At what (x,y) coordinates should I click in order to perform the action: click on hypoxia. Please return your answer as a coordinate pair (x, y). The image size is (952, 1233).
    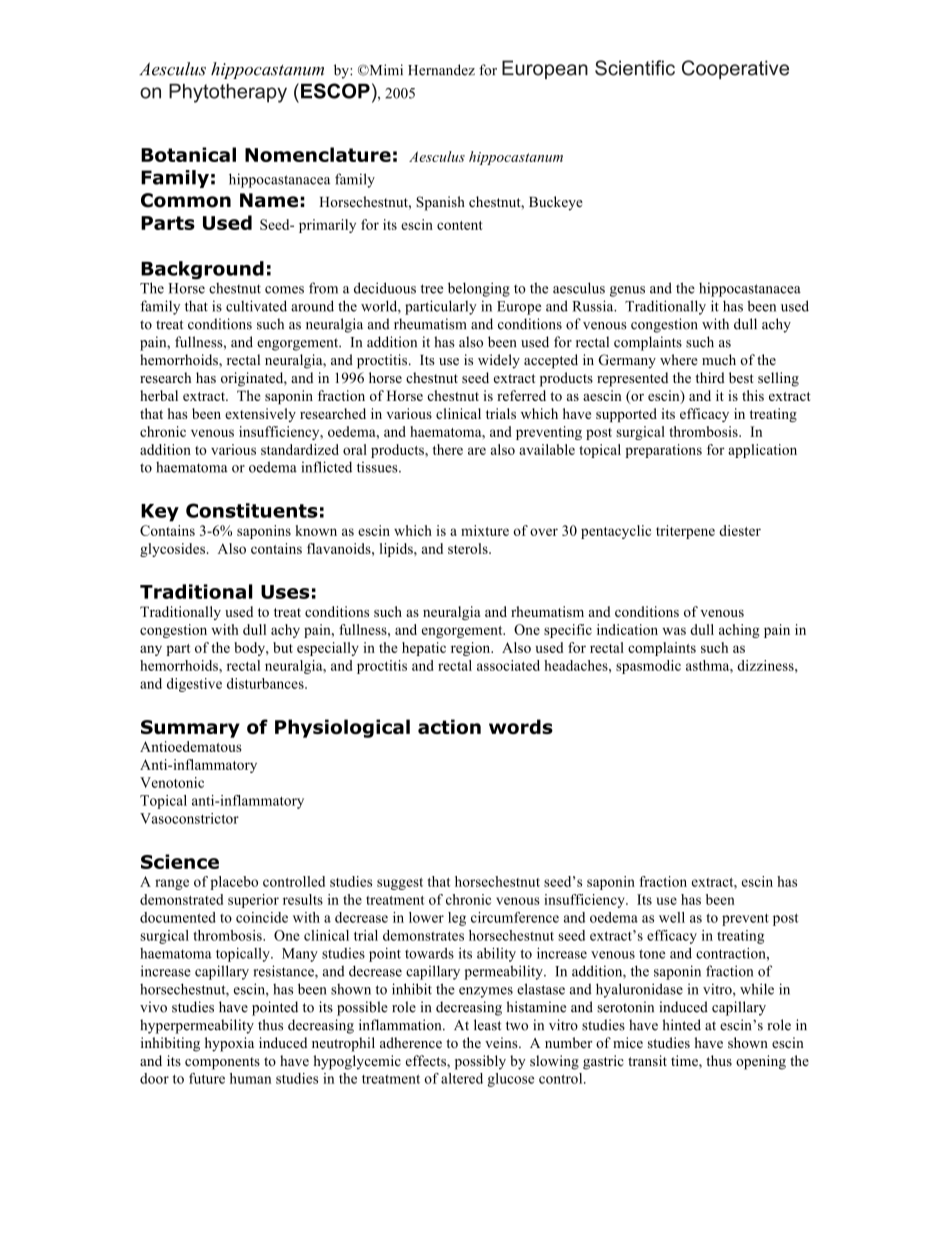
    Looking at the image, I should click on (229, 1044).
